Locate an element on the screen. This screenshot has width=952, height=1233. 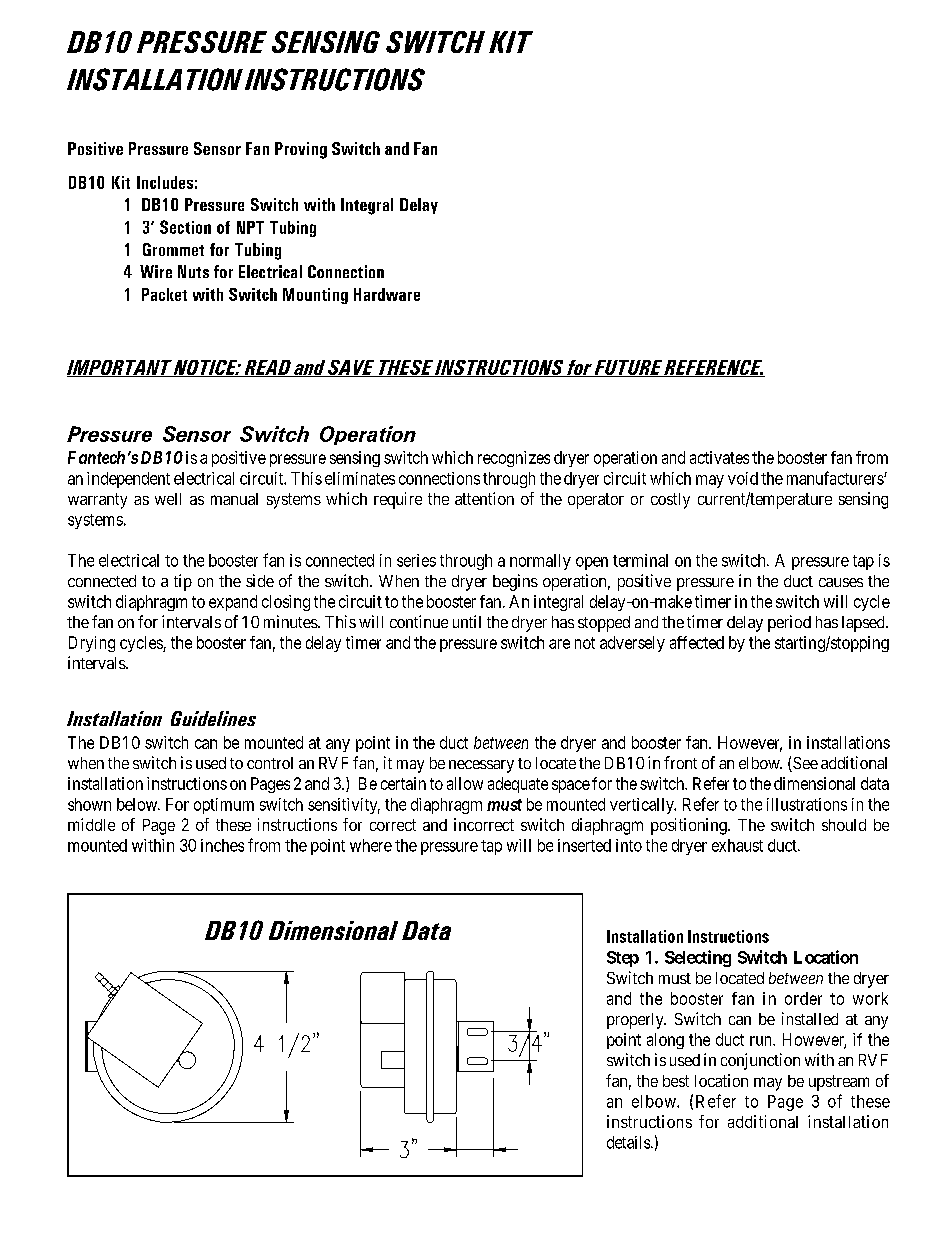
control is located at coordinates (270, 763).
